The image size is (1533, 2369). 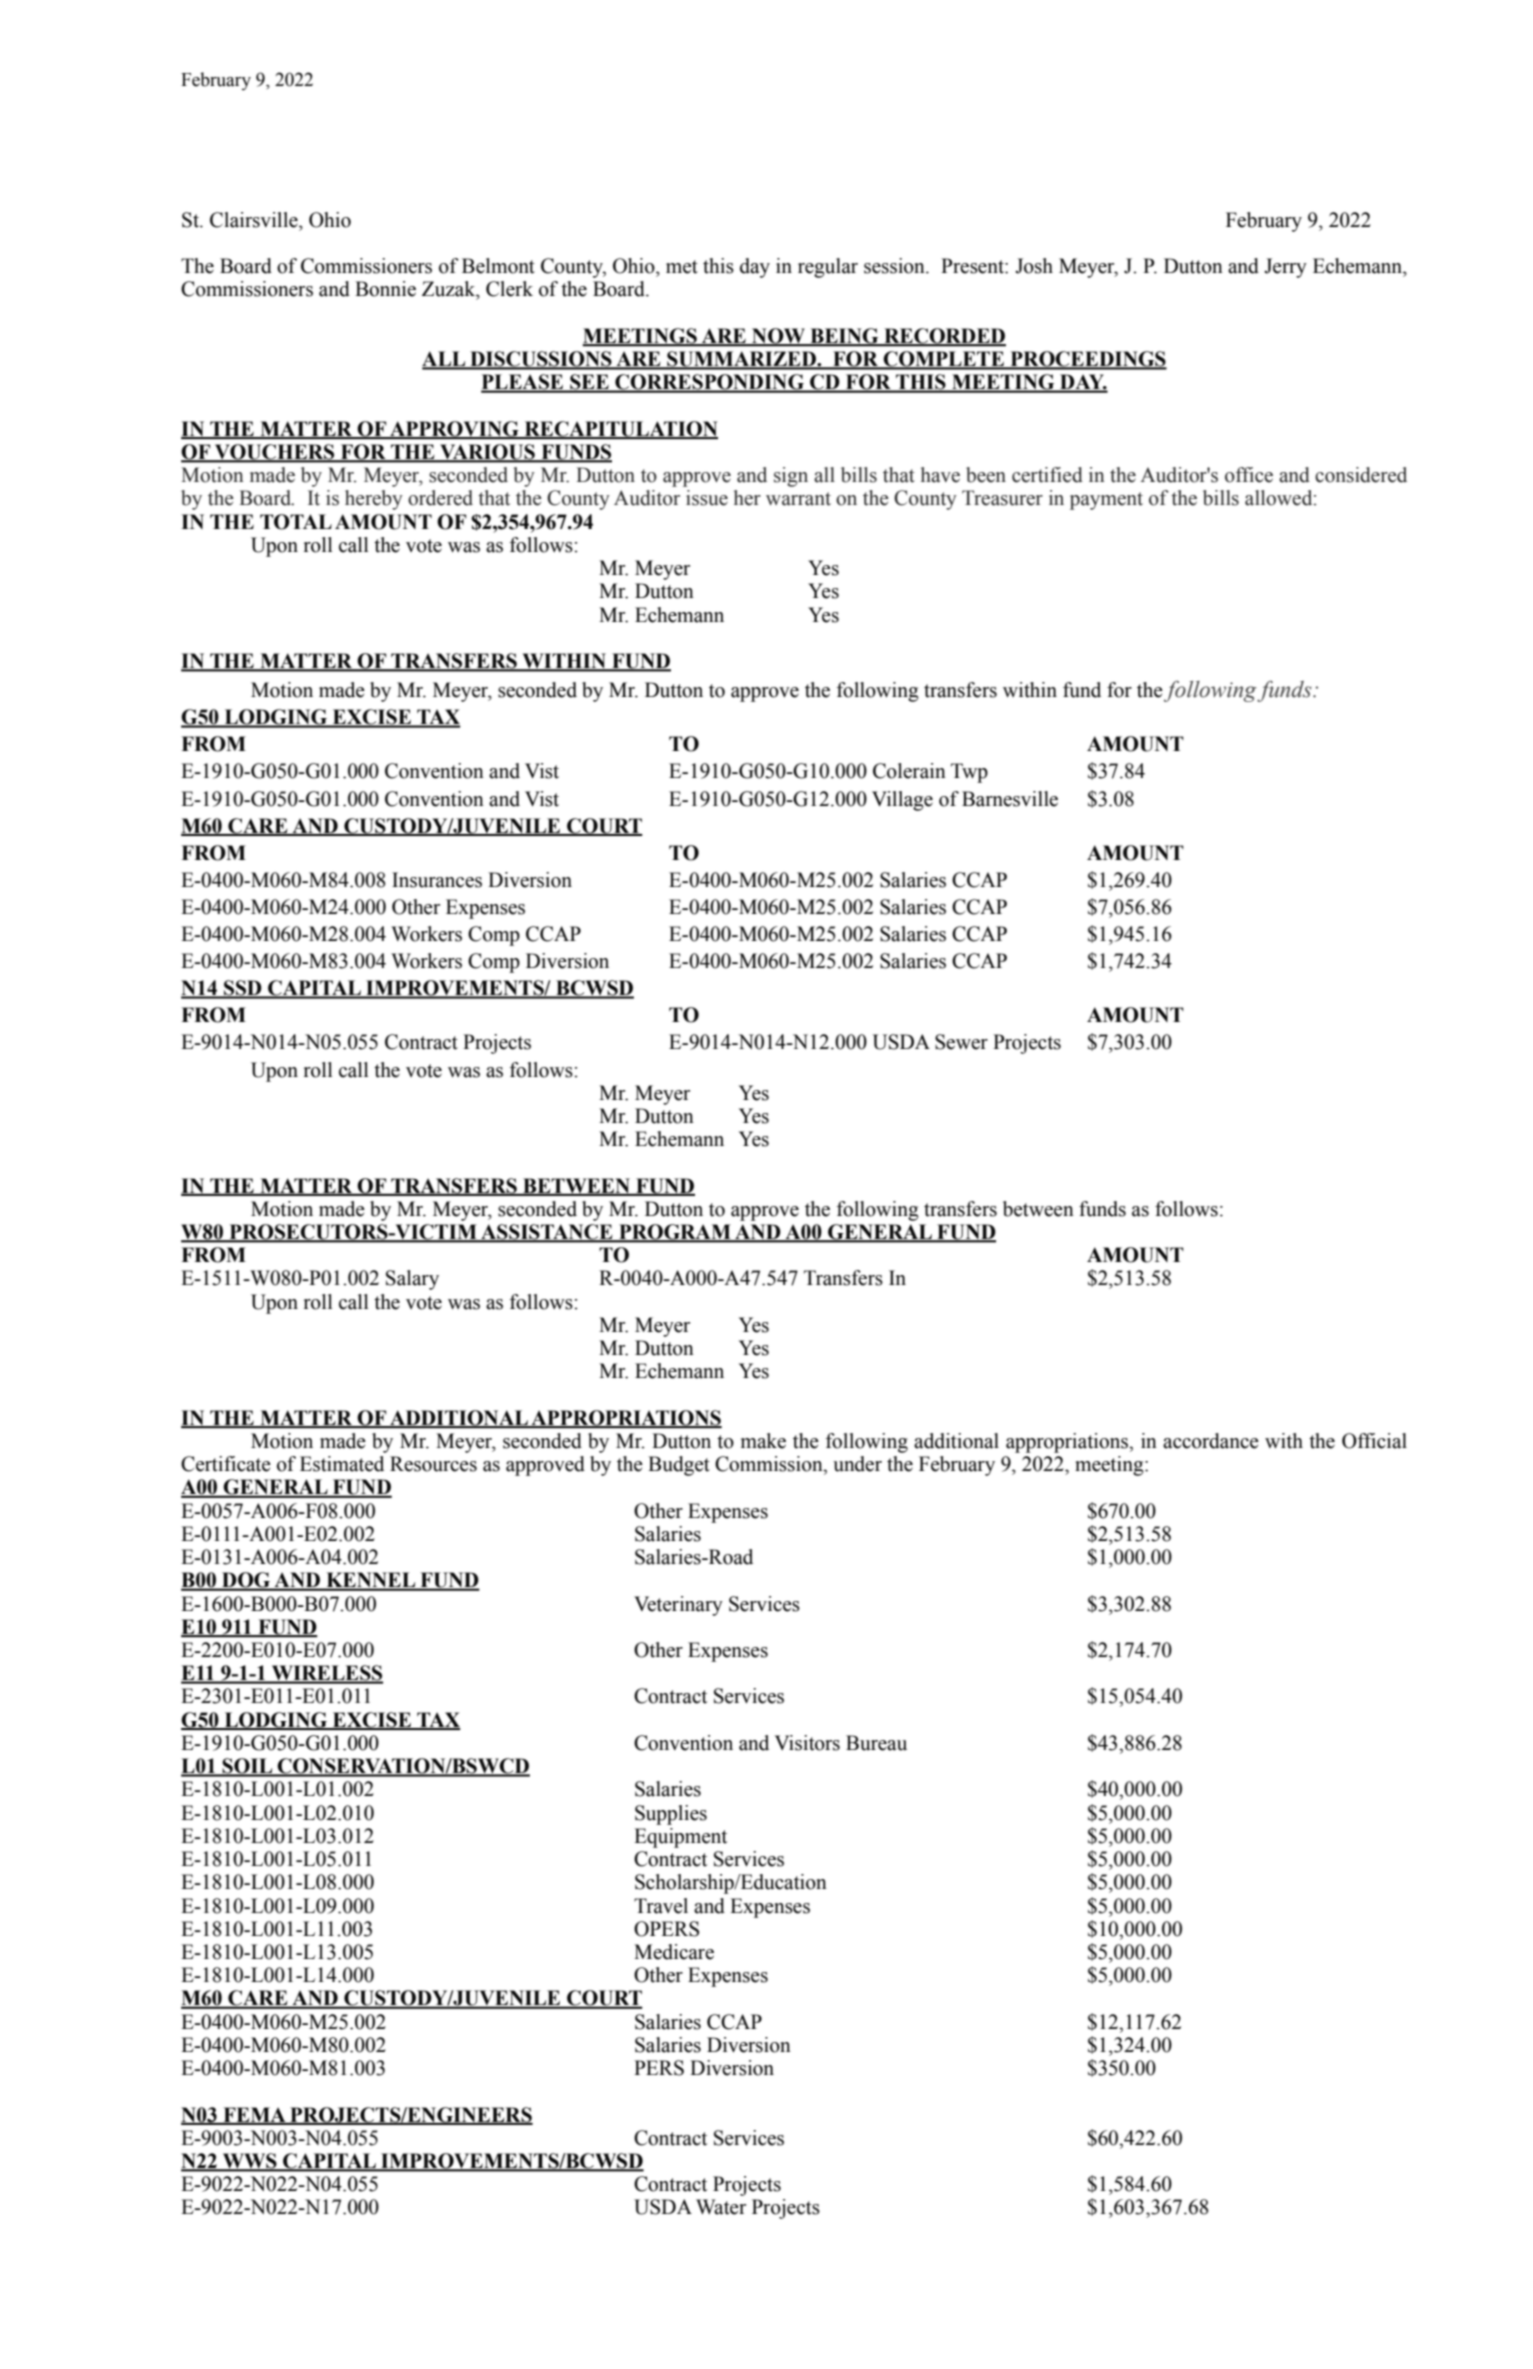 I want to click on FEMA, so click(x=254, y=2115).
